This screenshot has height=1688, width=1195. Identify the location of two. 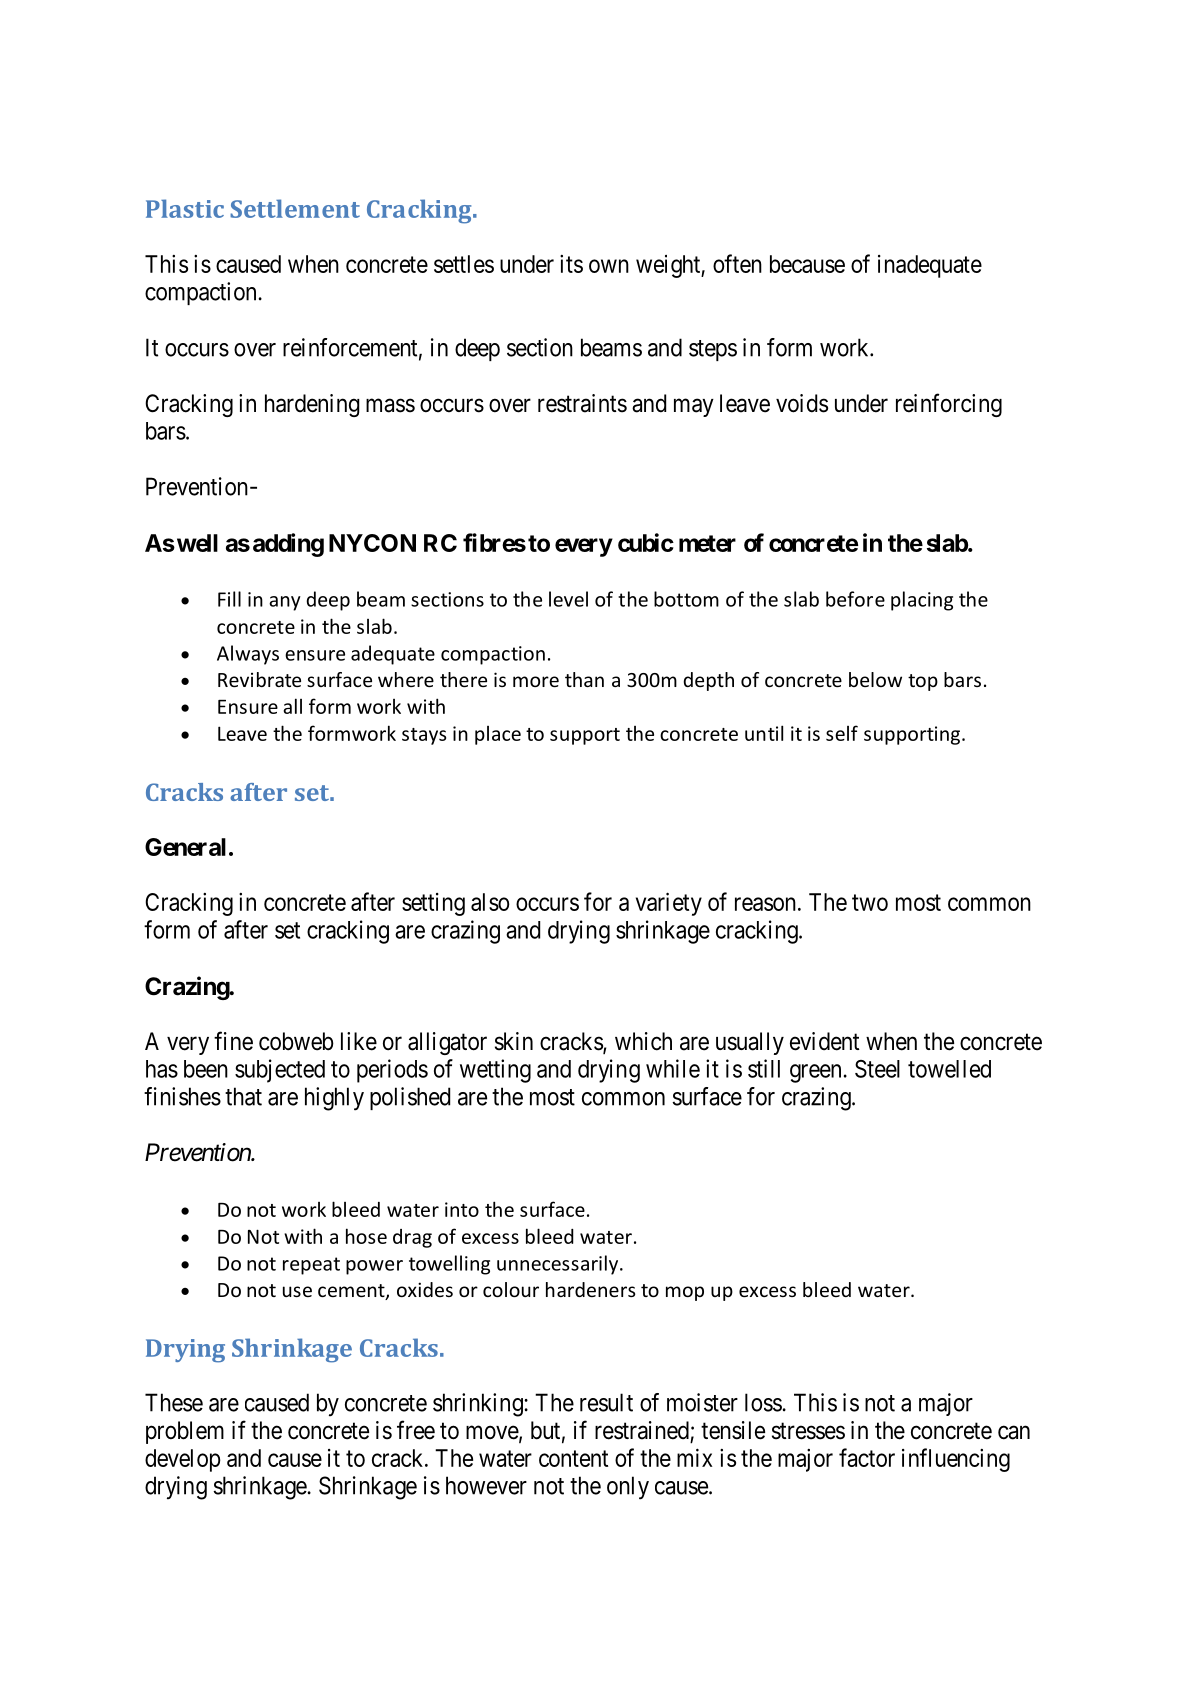
(870, 902).
